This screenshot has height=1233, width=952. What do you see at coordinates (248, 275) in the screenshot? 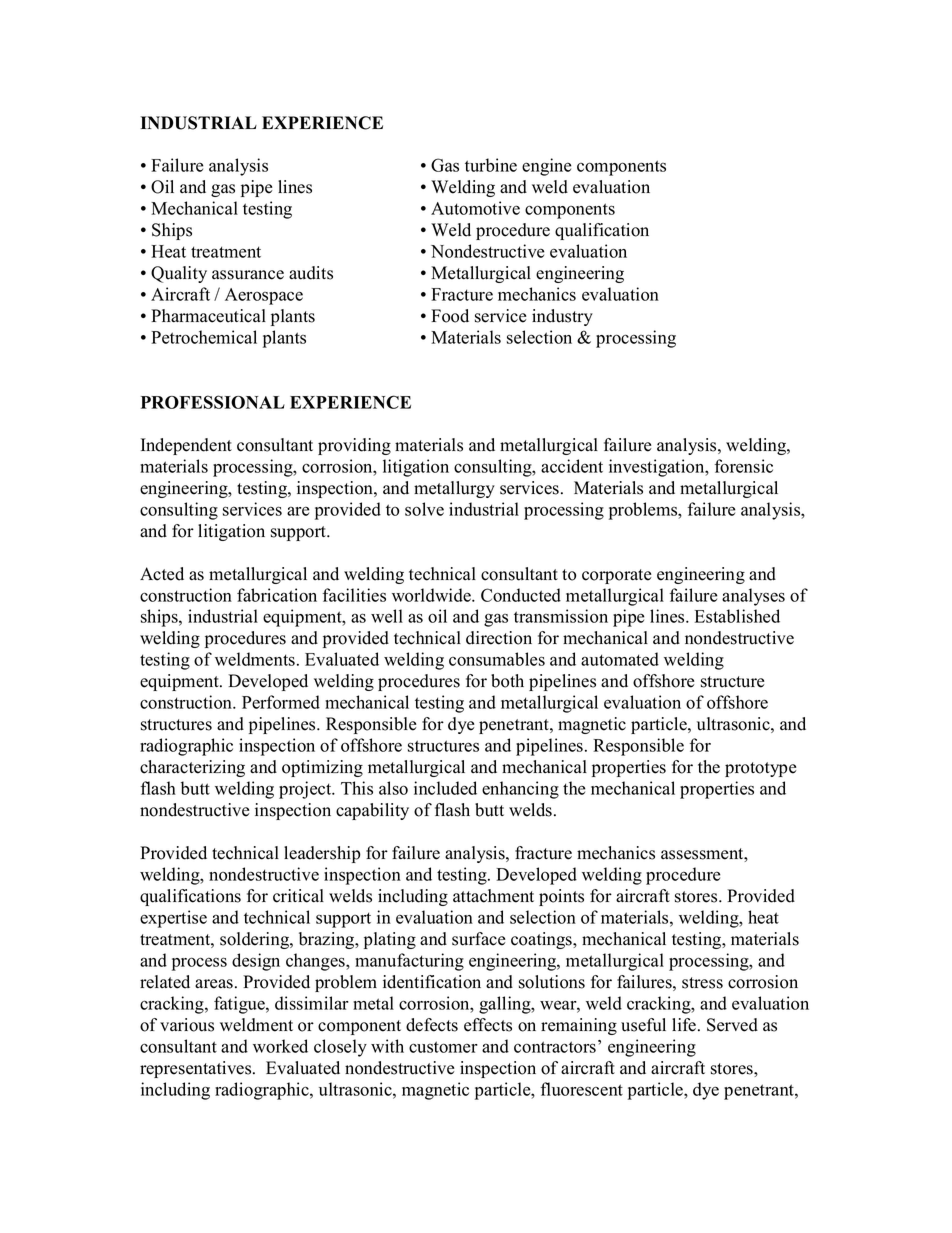
I see `assurance` at bounding box center [248, 275].
